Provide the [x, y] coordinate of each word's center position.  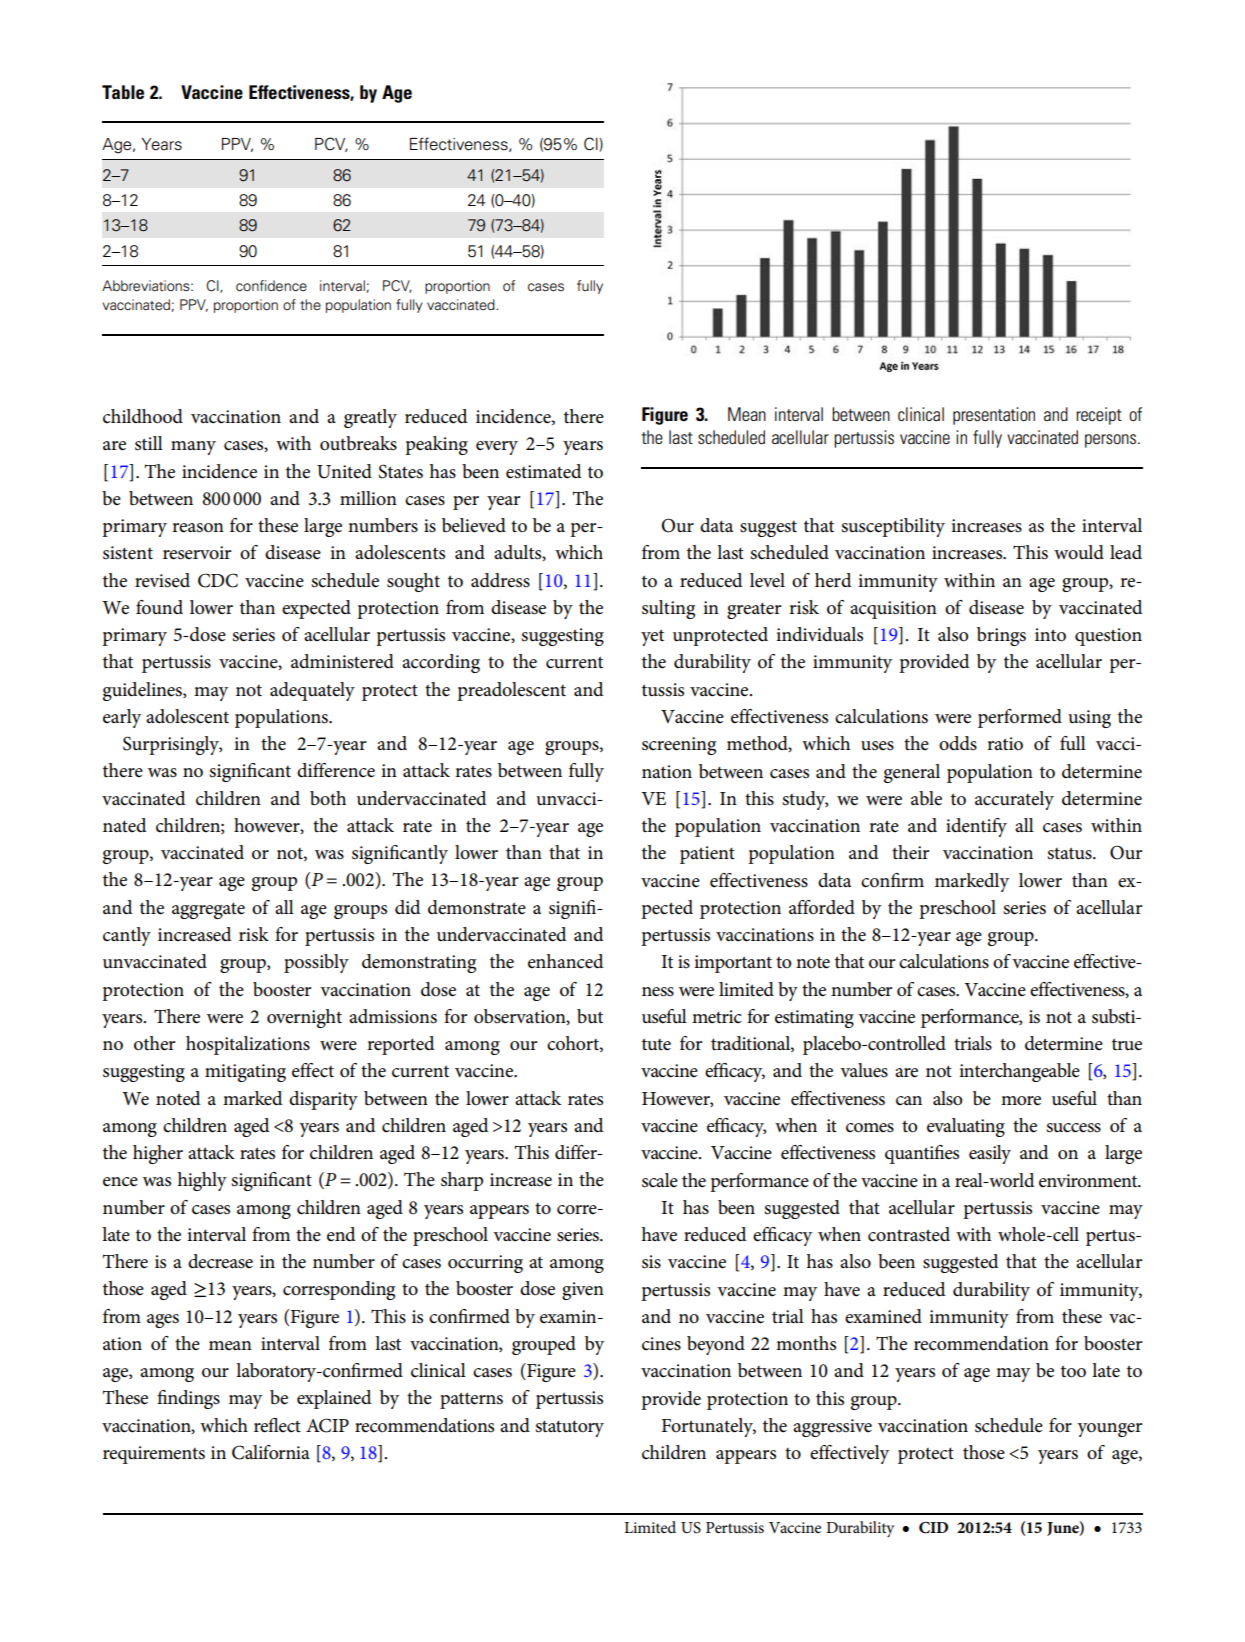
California [271, 1452]
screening [679, 746]
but [590, 1016]
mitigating [245, 1073]
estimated [544, 471]
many [193, 448]
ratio [1005, 744]
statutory [569, 1428]
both [328, 798]
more [1021, 1101]
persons [1110, 441]
